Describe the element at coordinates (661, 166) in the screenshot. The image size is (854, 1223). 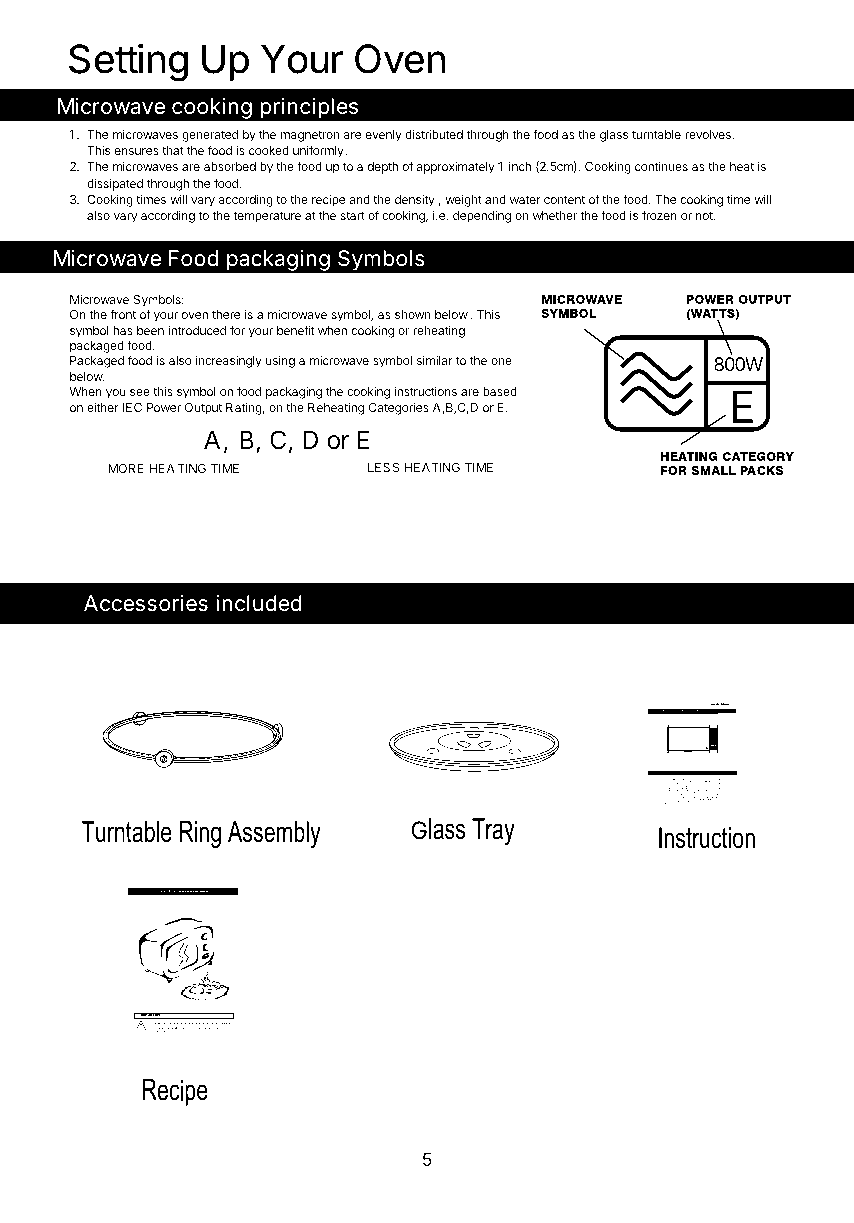
I see `continues` at that location.
